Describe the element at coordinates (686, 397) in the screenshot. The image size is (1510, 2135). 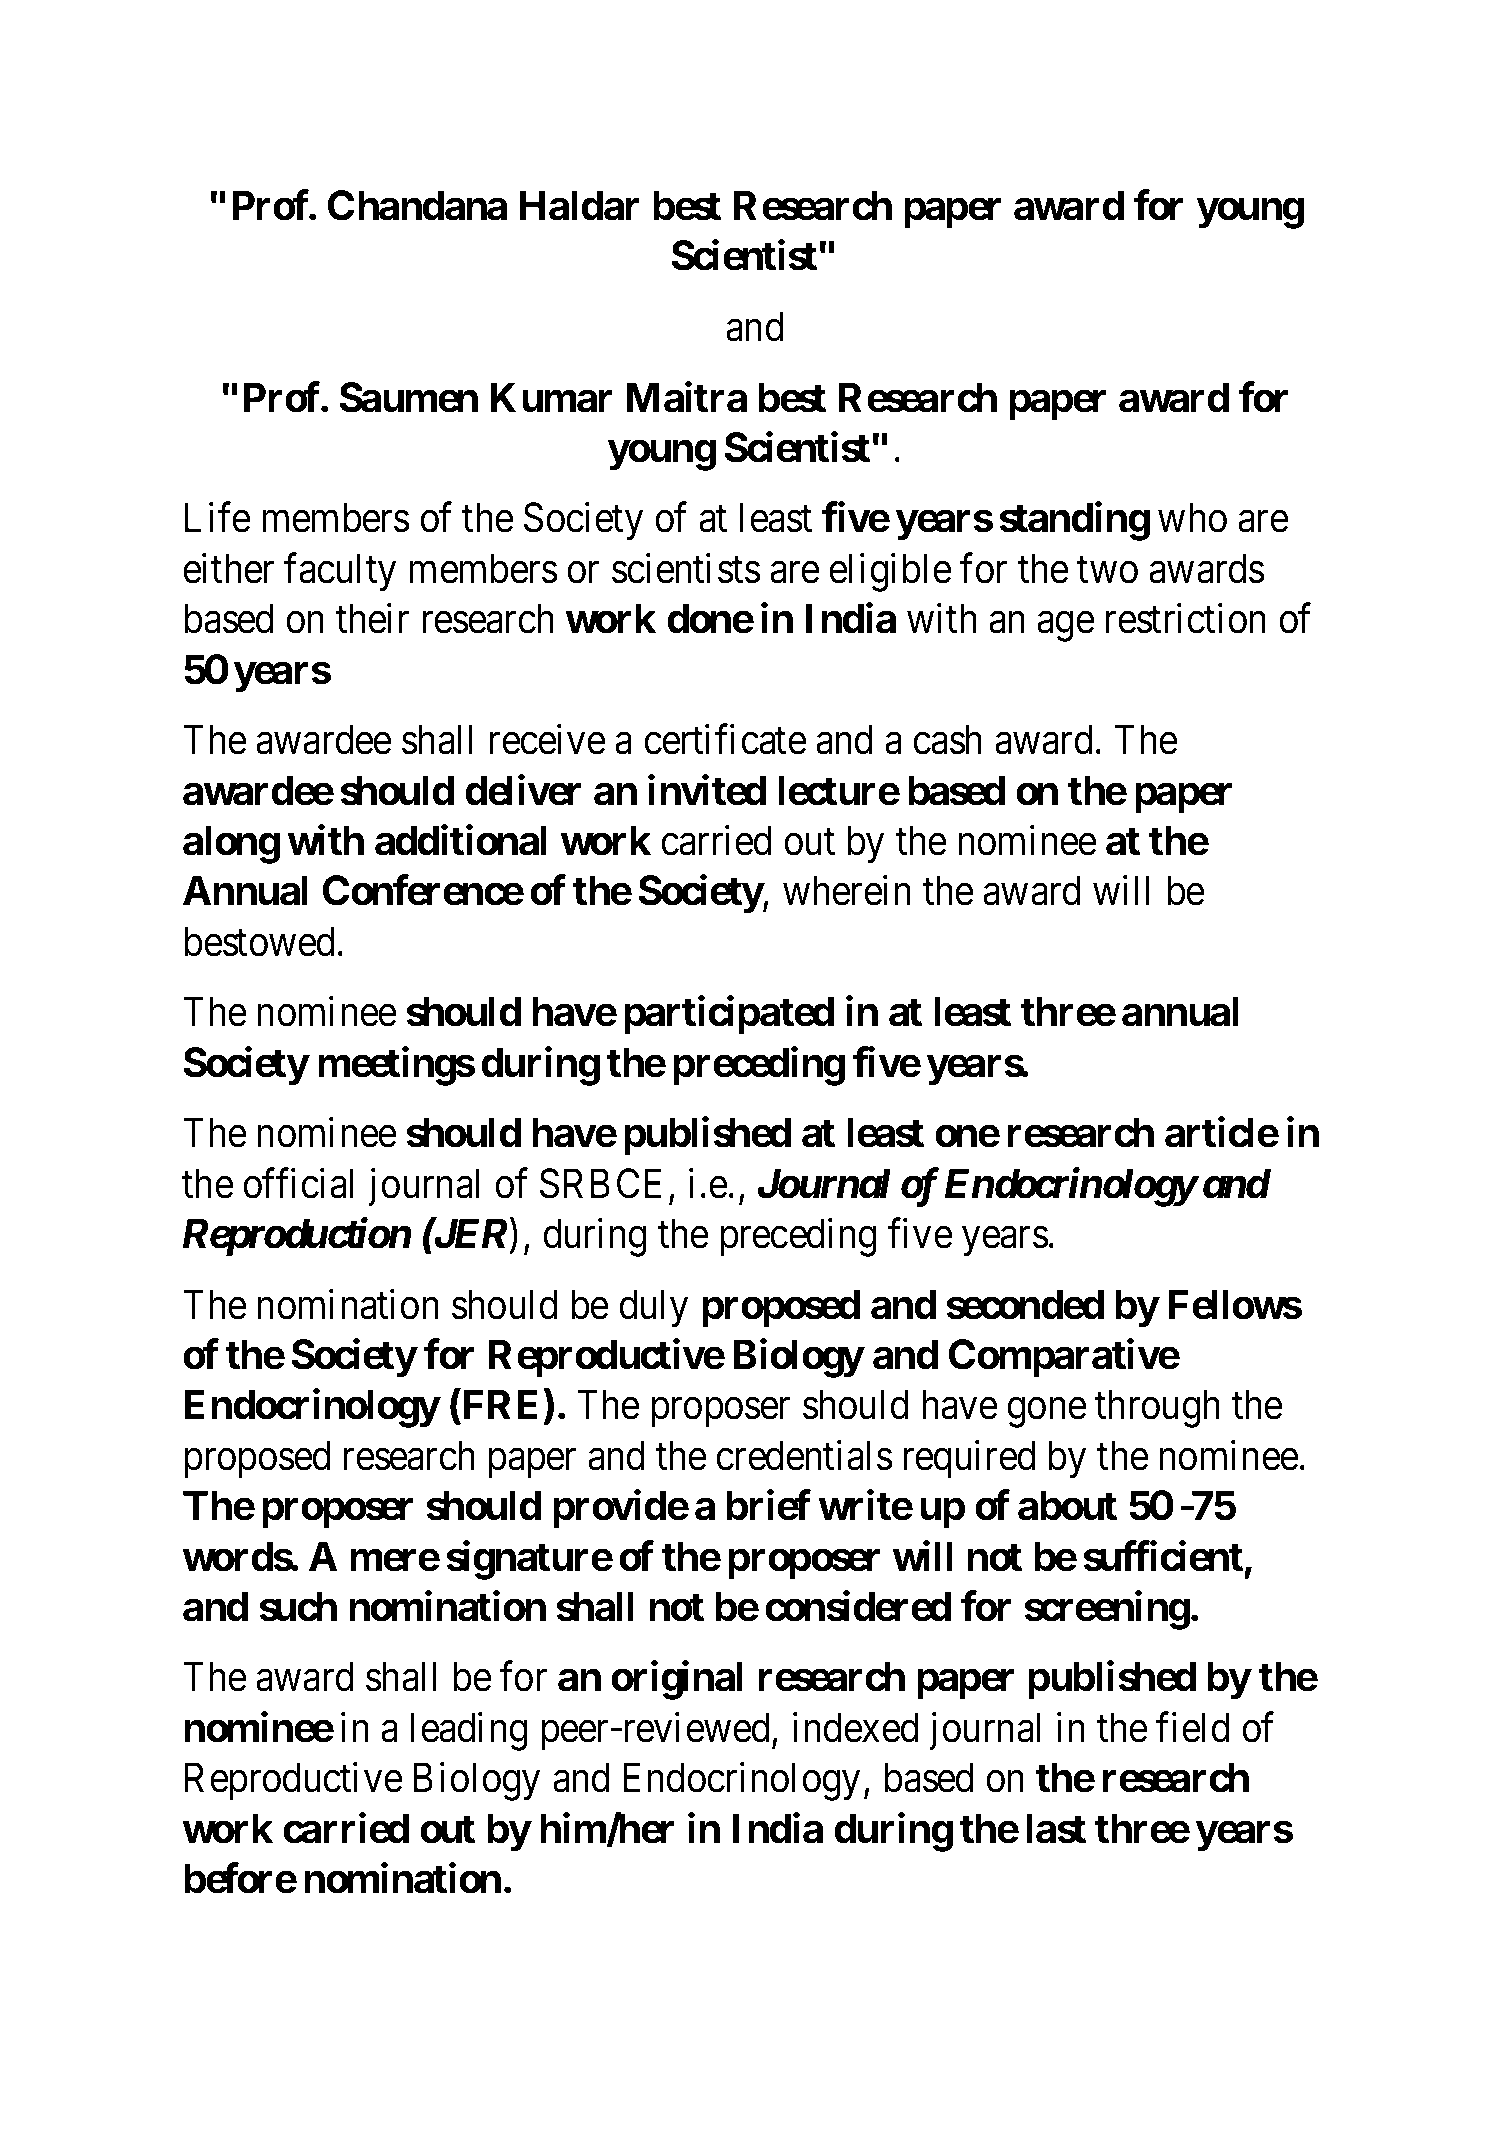
I see `Maitra` at that location.
